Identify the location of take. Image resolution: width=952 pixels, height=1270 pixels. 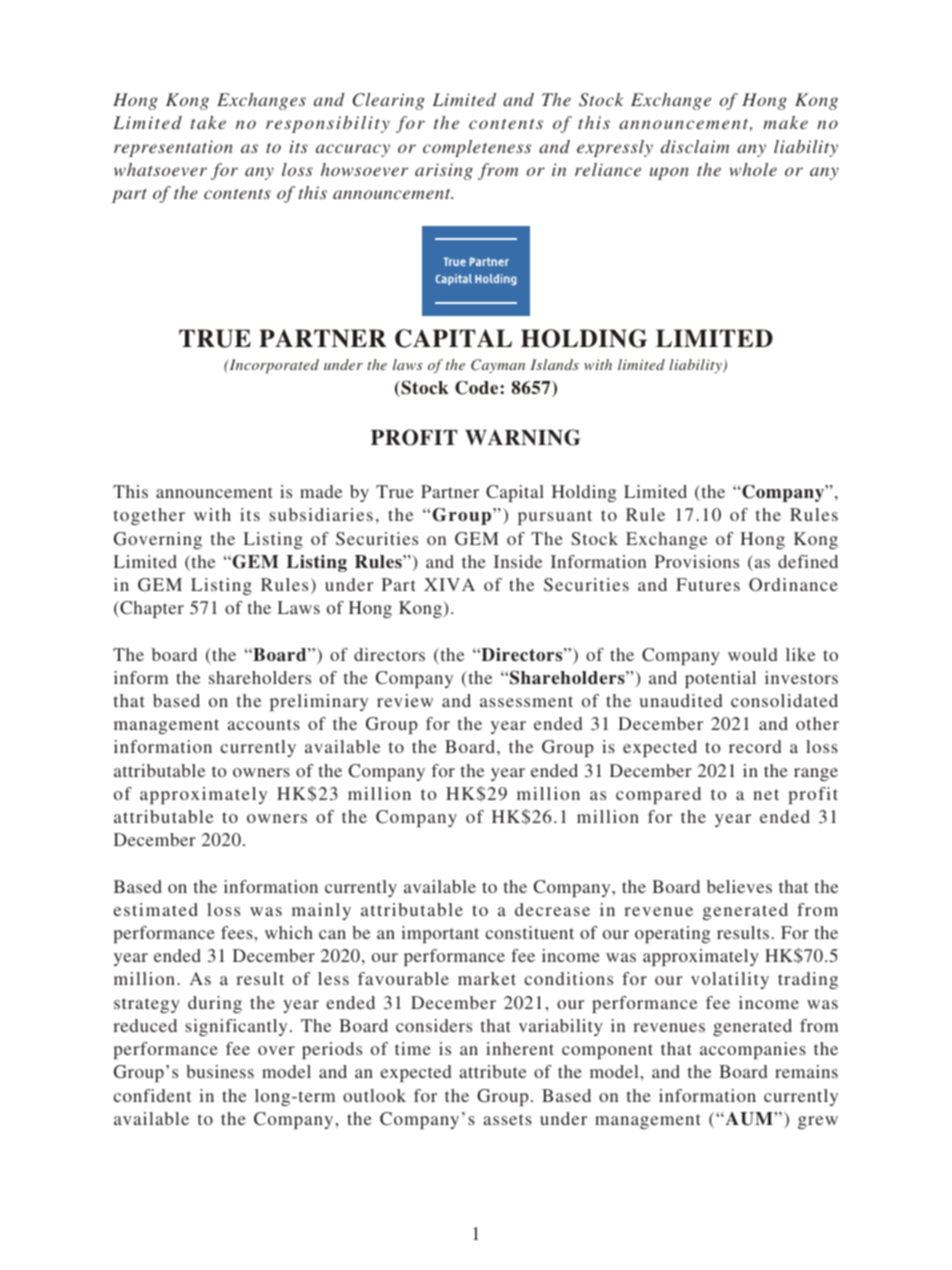
(208, 122).
